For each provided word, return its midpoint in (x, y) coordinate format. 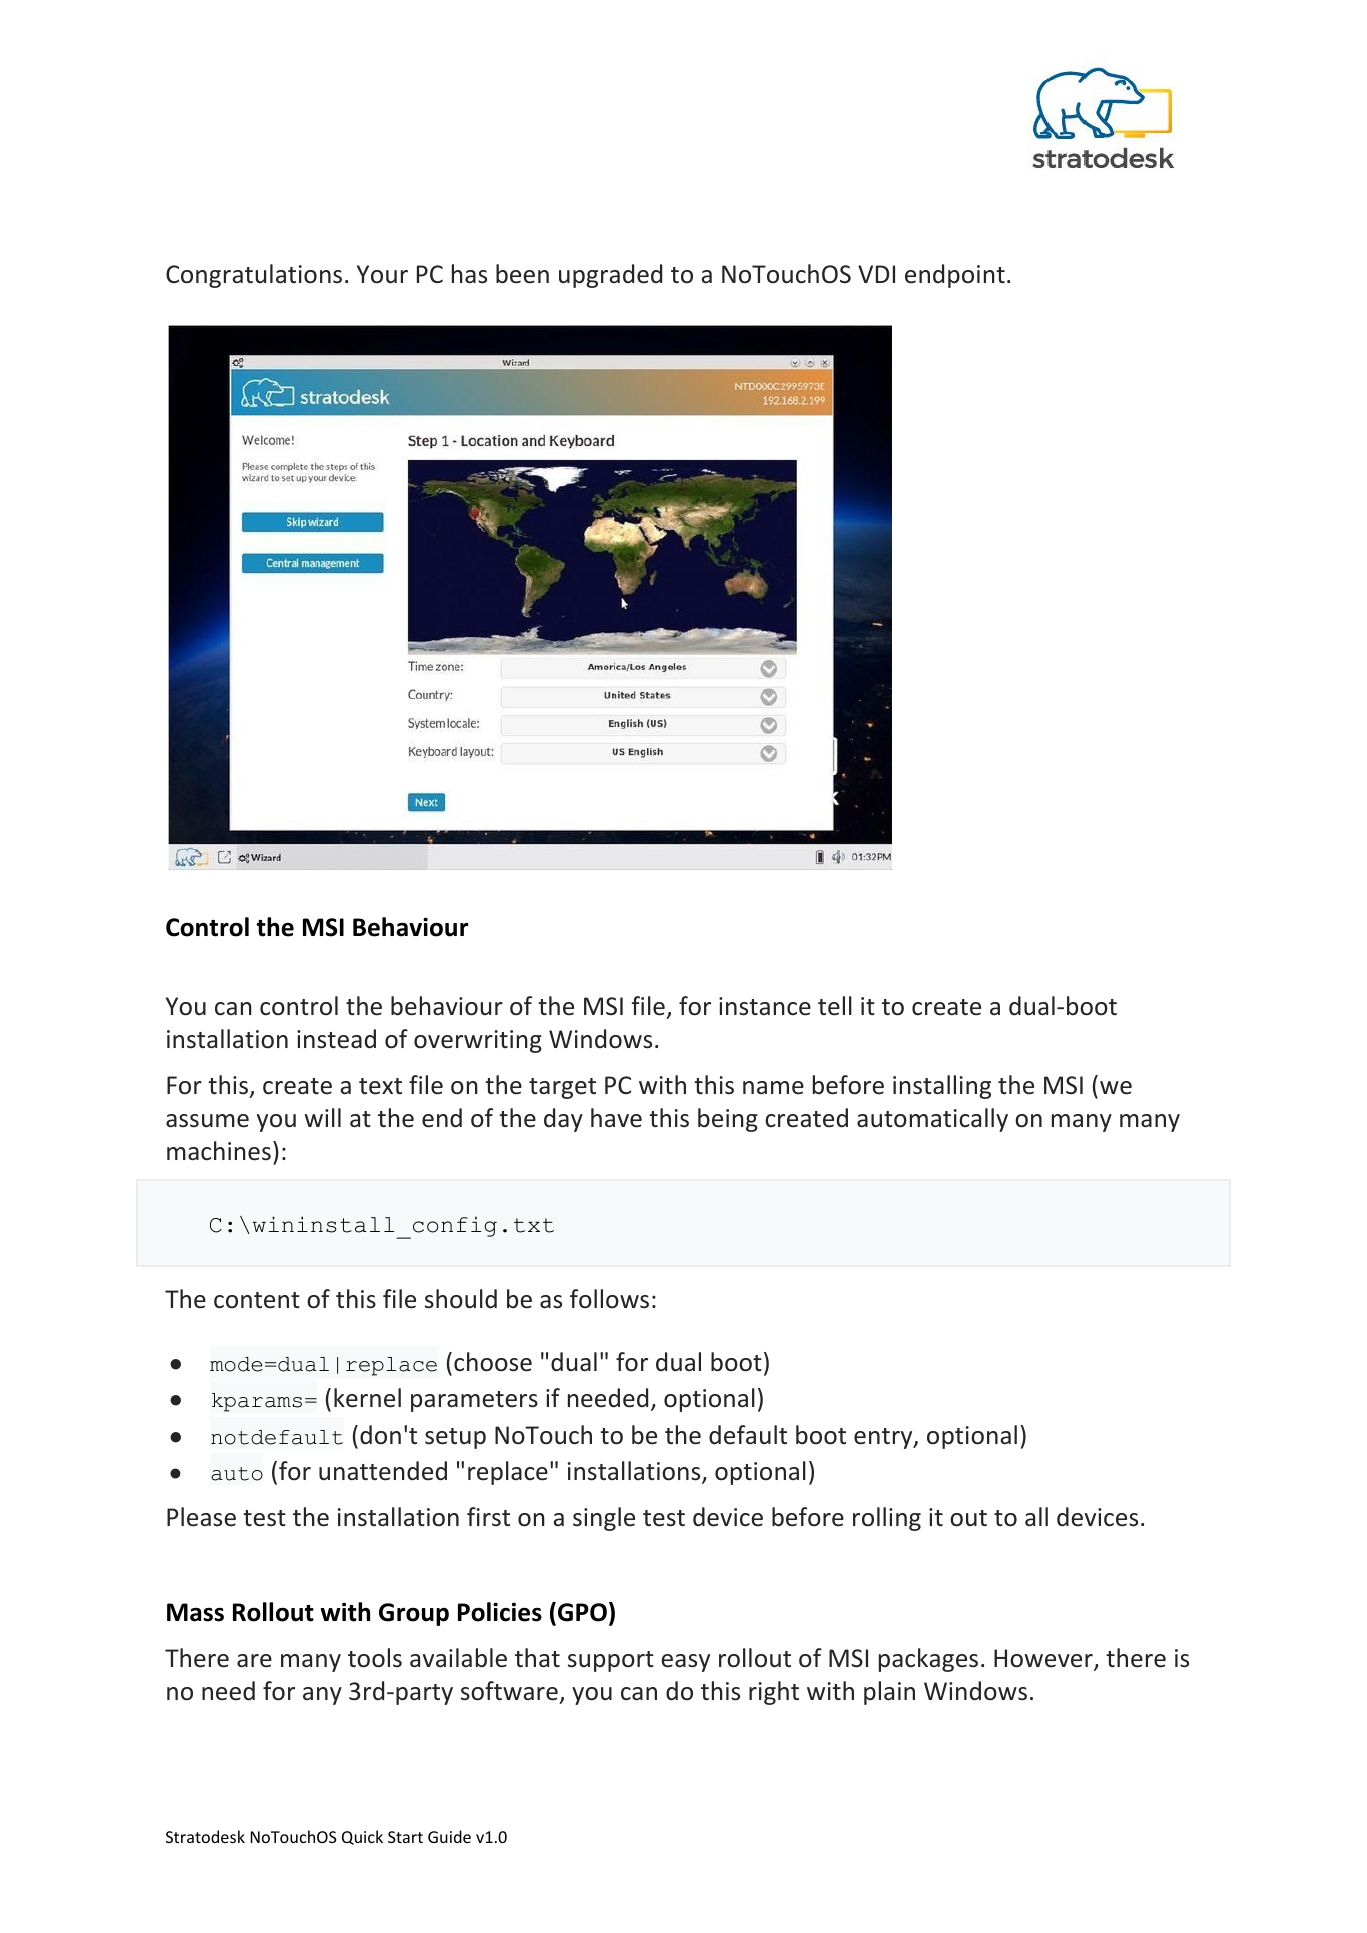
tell (835, 1006)
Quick (362, 1837)
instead (336, 1039)
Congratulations (254, 276)
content (257, 1300)
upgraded (610, 276)
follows (609, 1299)
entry (884, 1438)
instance (765, 1006)
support (611, 1661)
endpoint (955, 276)
